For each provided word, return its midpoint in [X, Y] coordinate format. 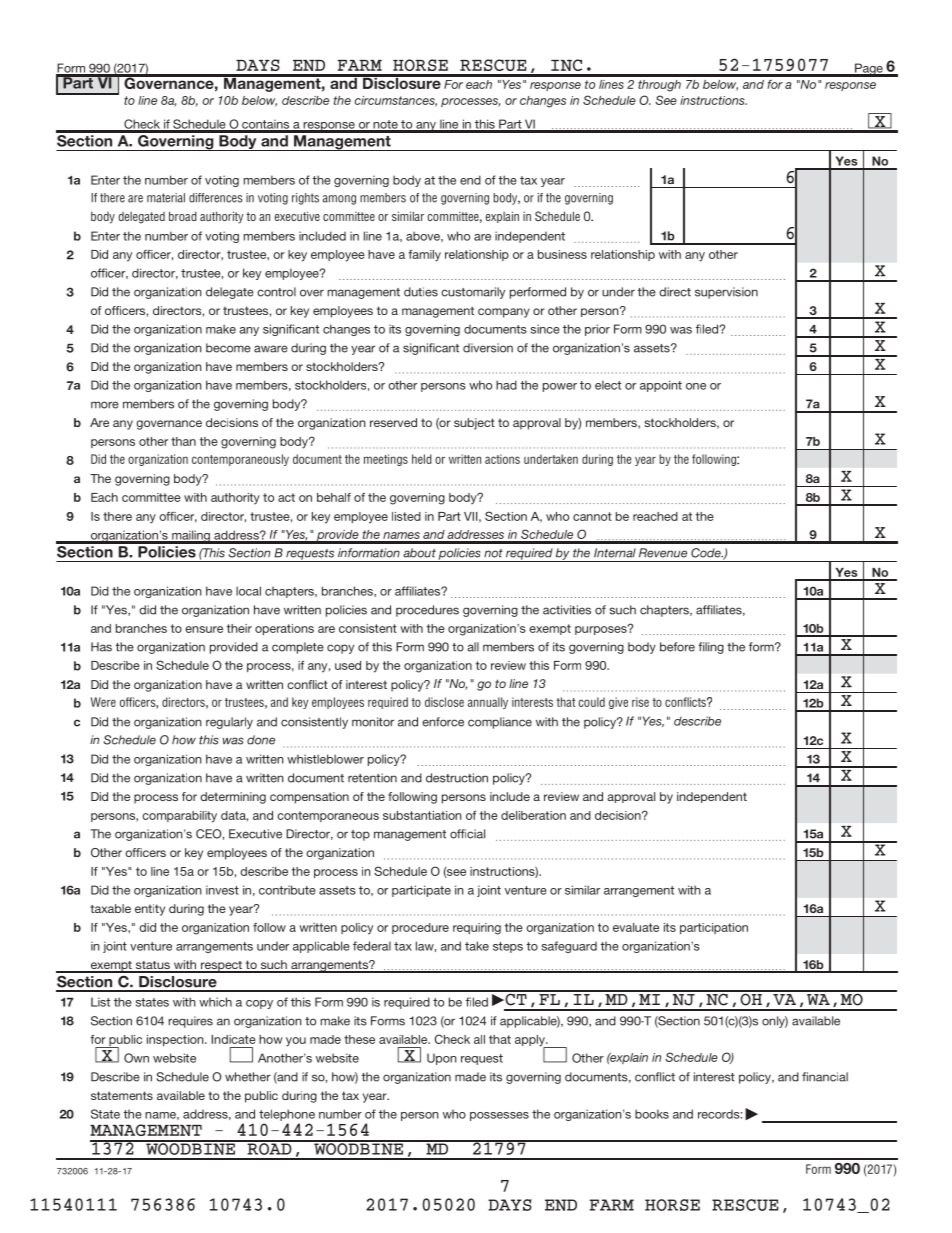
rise [640, 702]
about [419, 553]
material [166, 198]
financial [825, 1077]
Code [707, 553]
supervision [726, 293]
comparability [179, 817]
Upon [442, 1059]
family [424, 256]
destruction [457, 778]
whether [248, 1077]
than [183, 441]
